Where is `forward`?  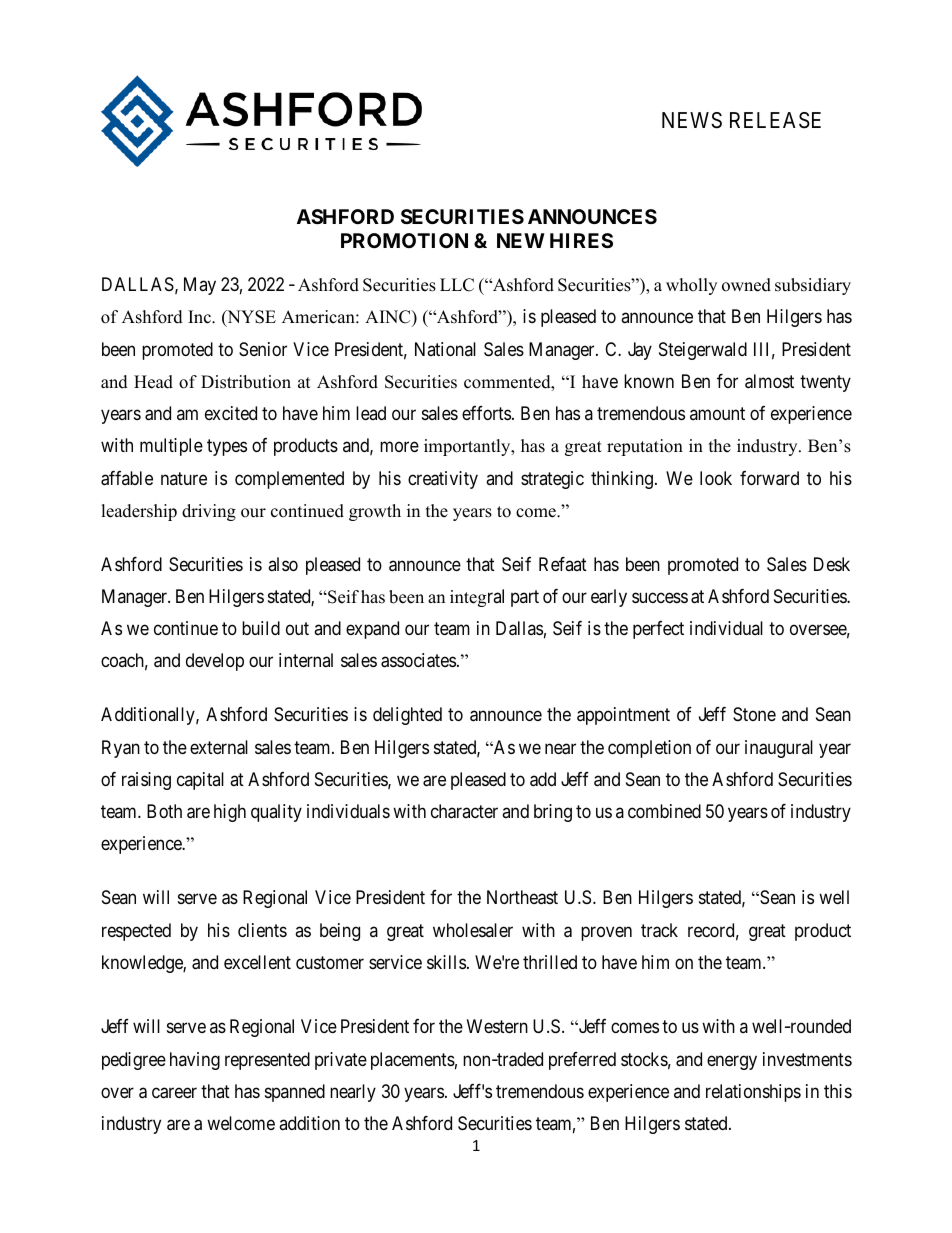 forward is located at coordinates (769, 478).
